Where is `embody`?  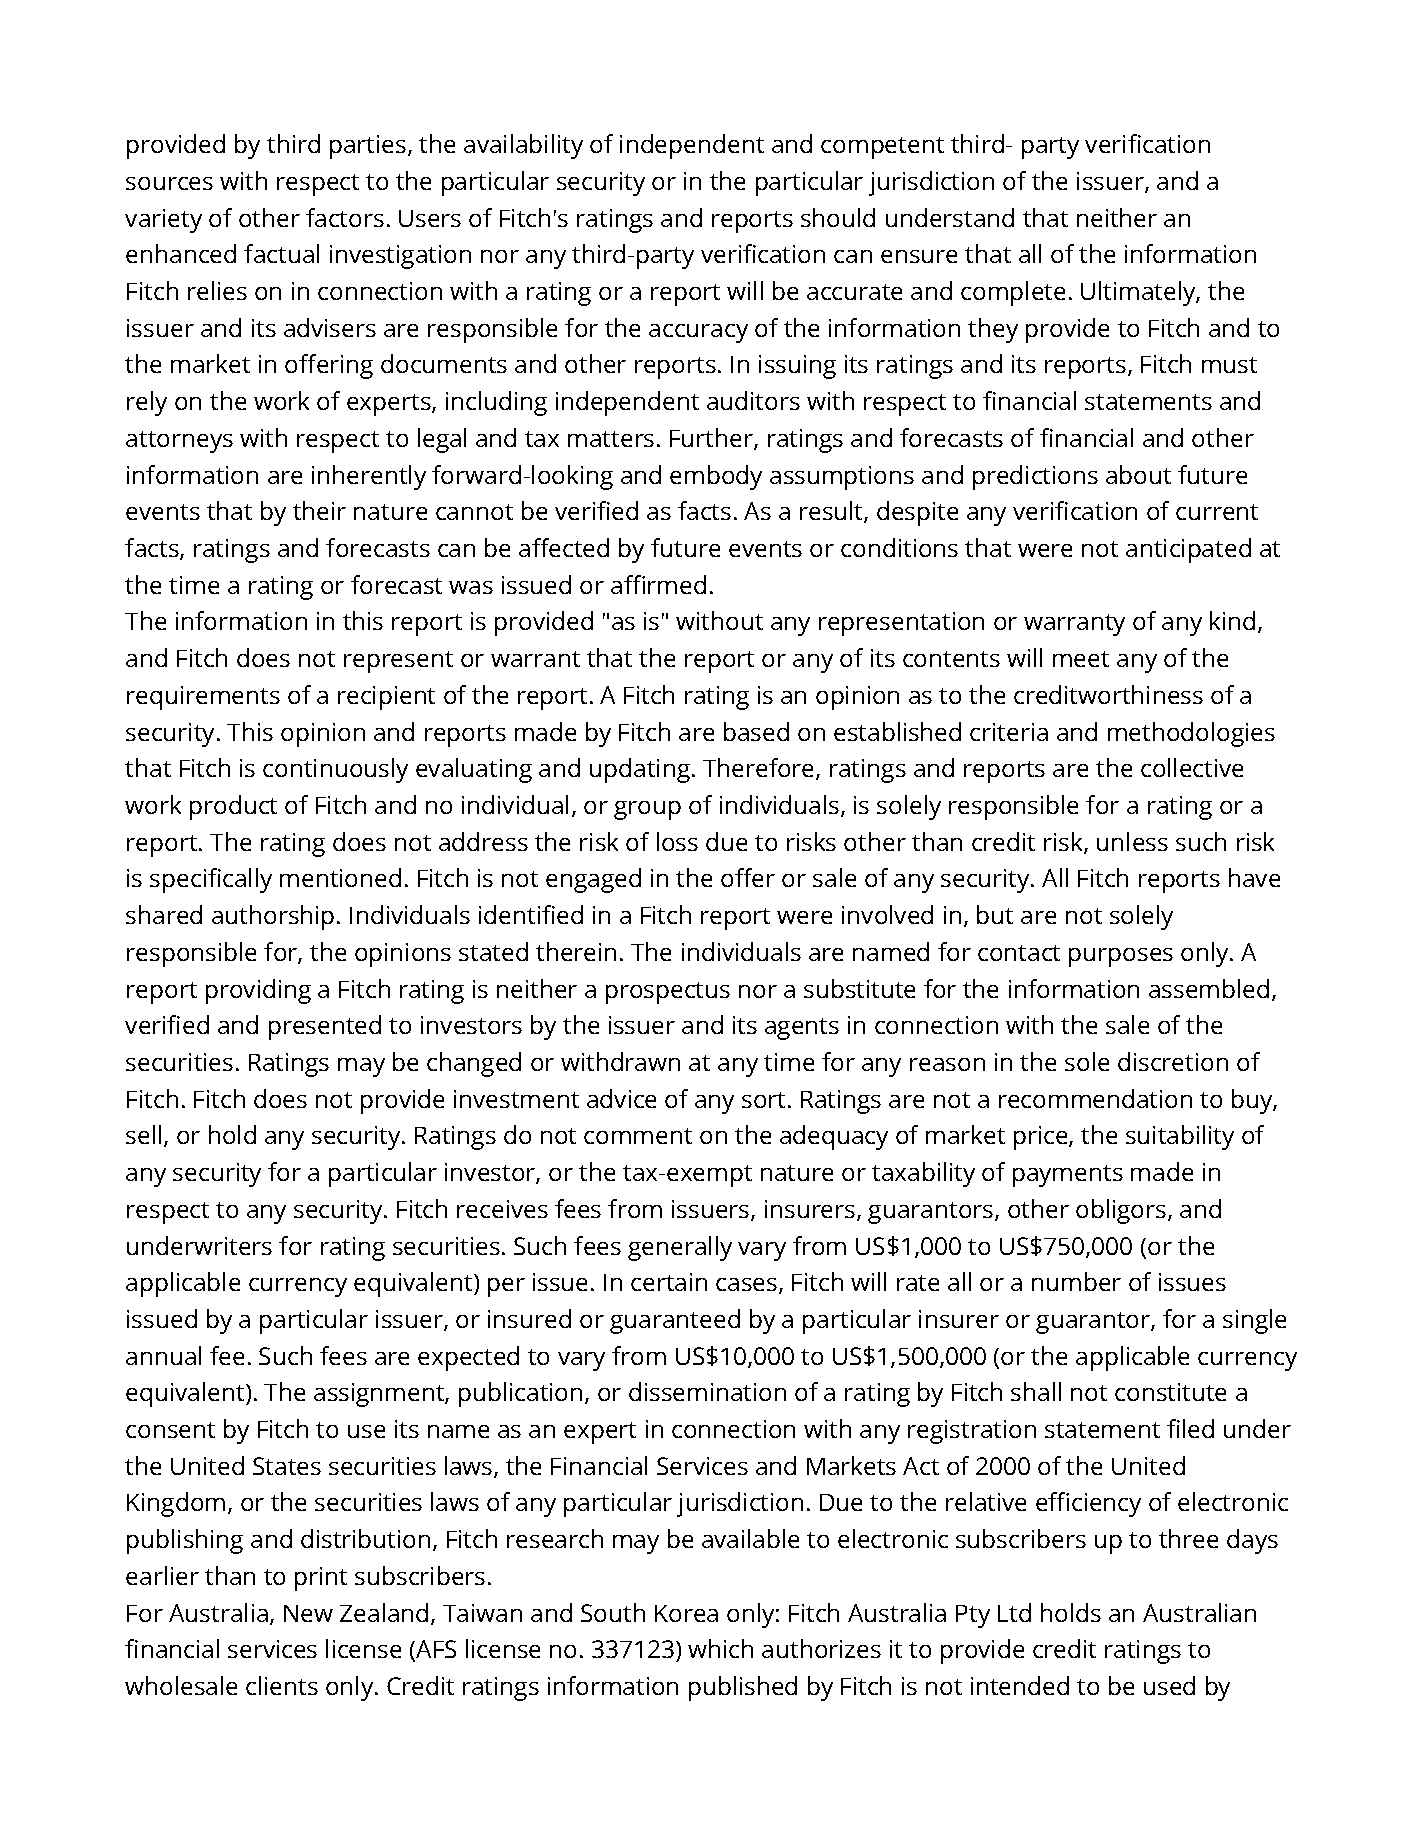
embody is located at coordinates (716, 477).
